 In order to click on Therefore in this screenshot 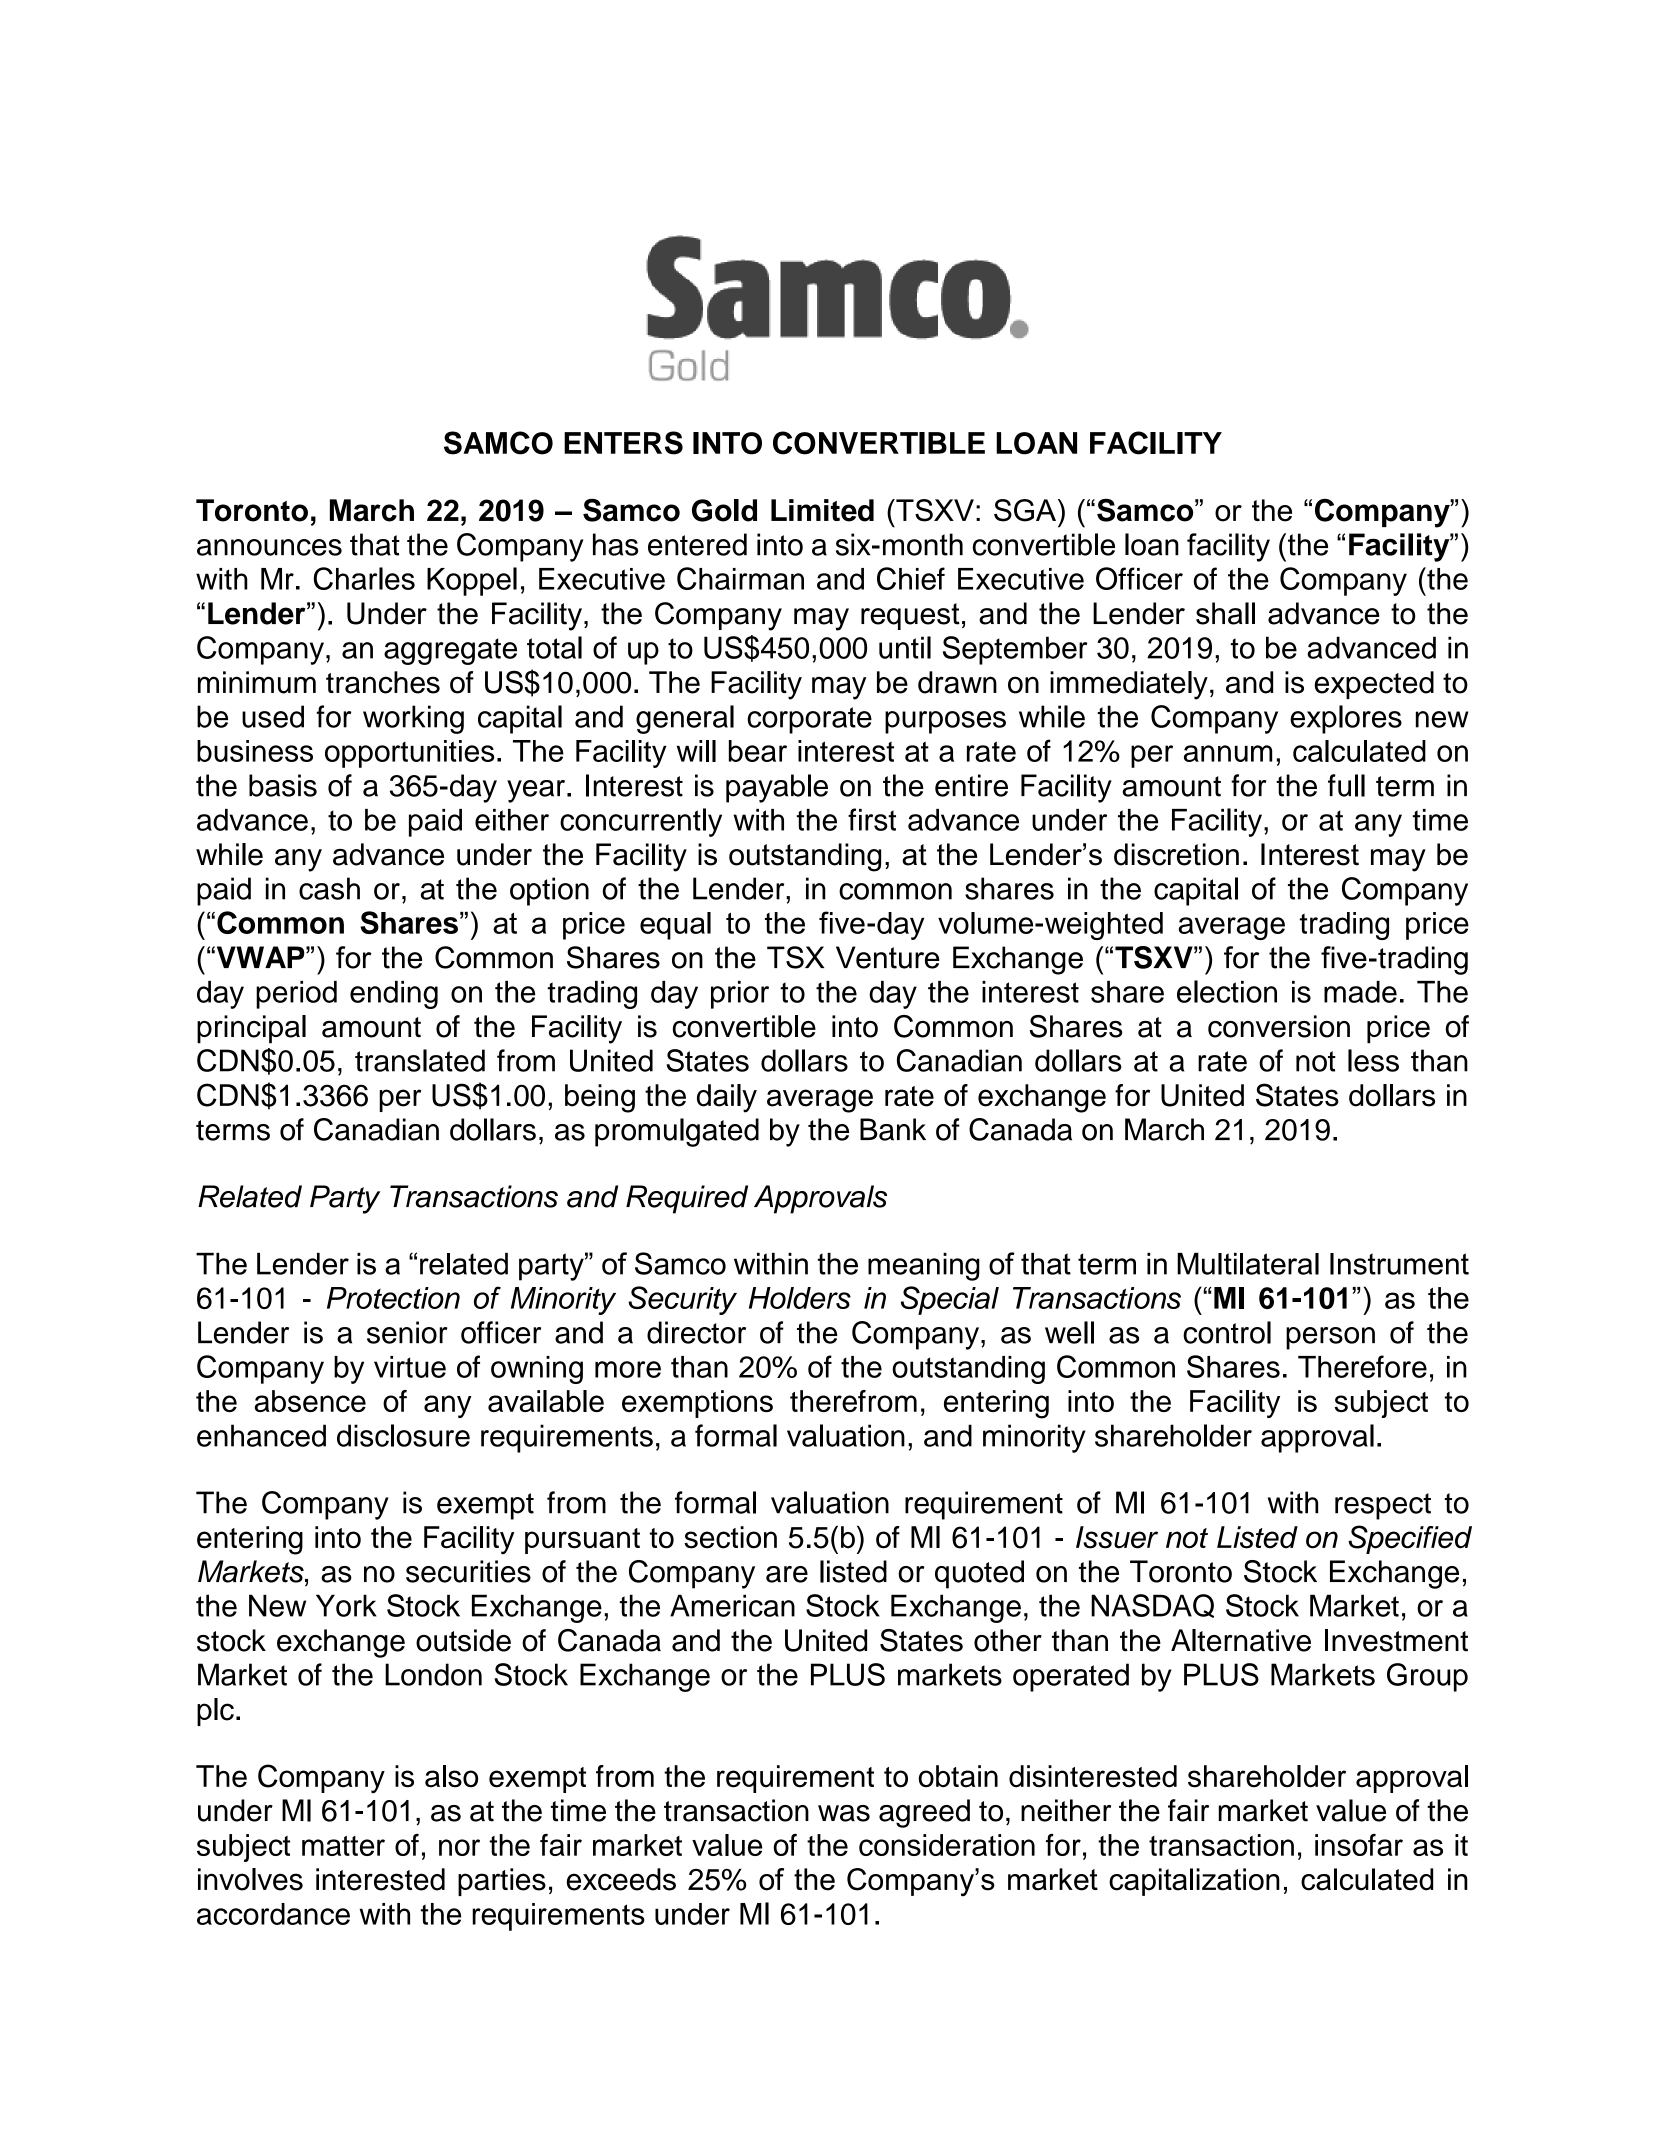, I will do `click(1362, 1366)`.
